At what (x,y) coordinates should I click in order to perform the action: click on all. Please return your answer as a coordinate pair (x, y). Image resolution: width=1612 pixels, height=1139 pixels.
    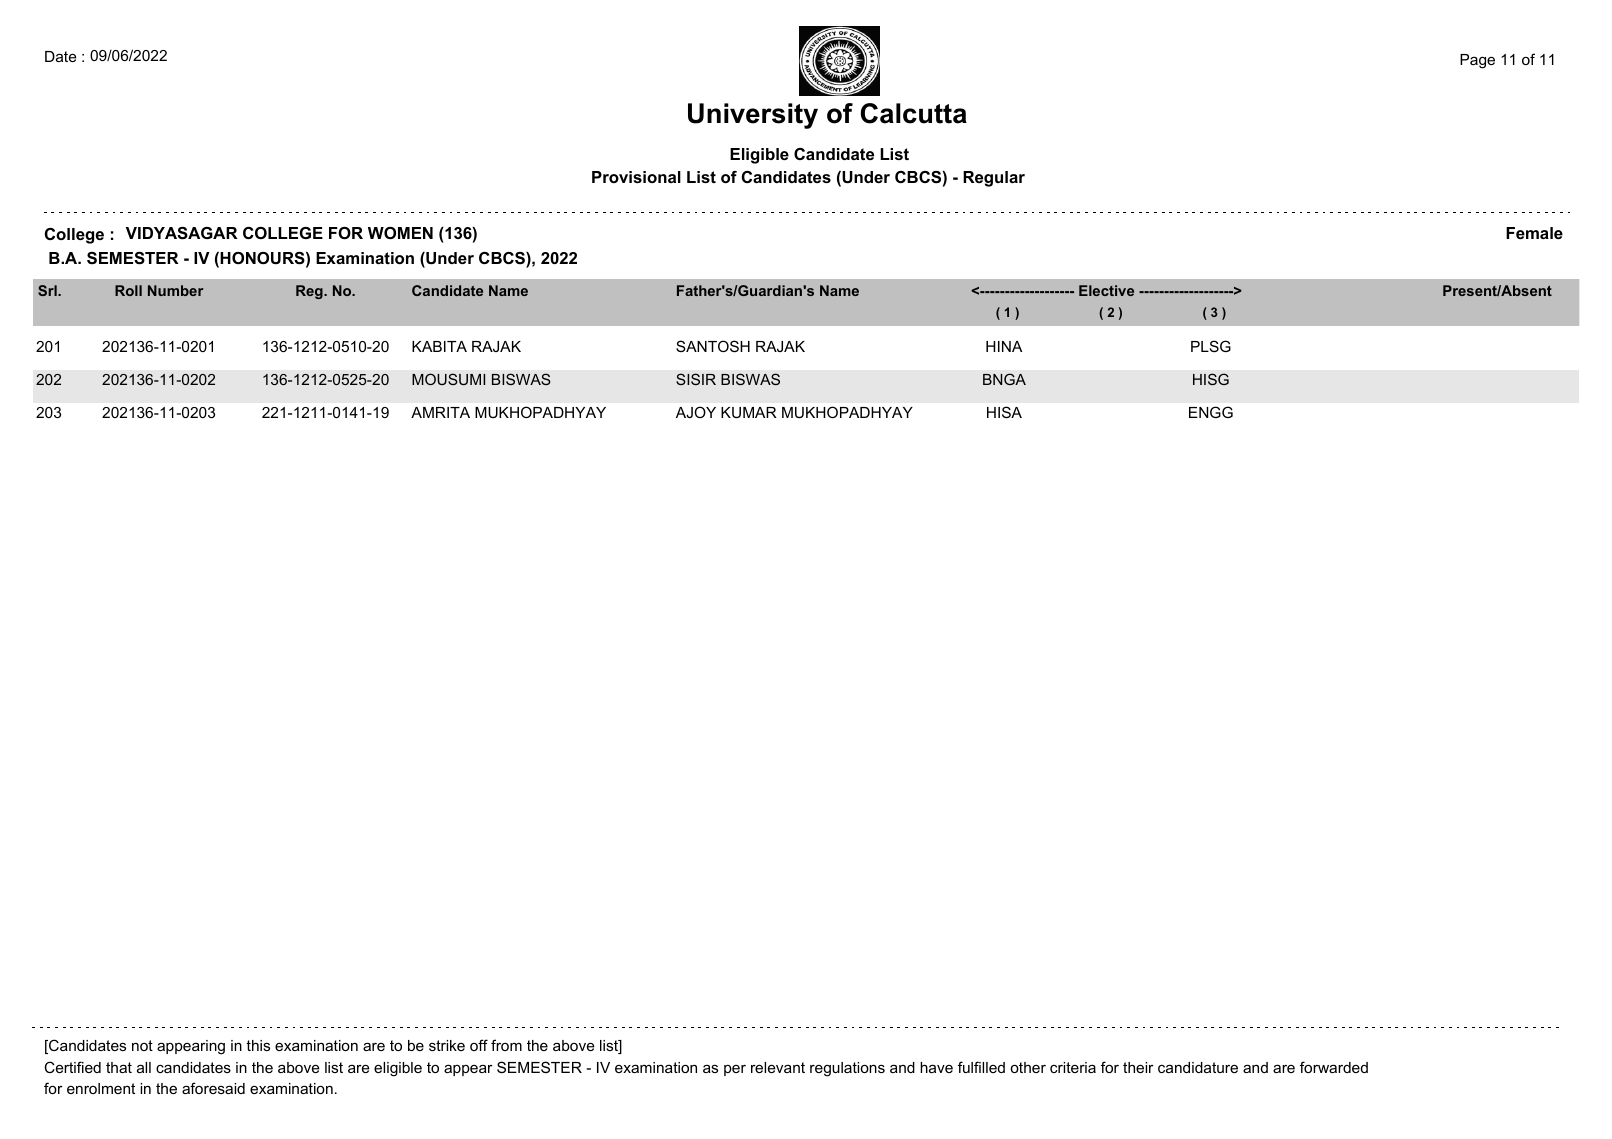
    Looking at the image, I should click on (144, 1067).
